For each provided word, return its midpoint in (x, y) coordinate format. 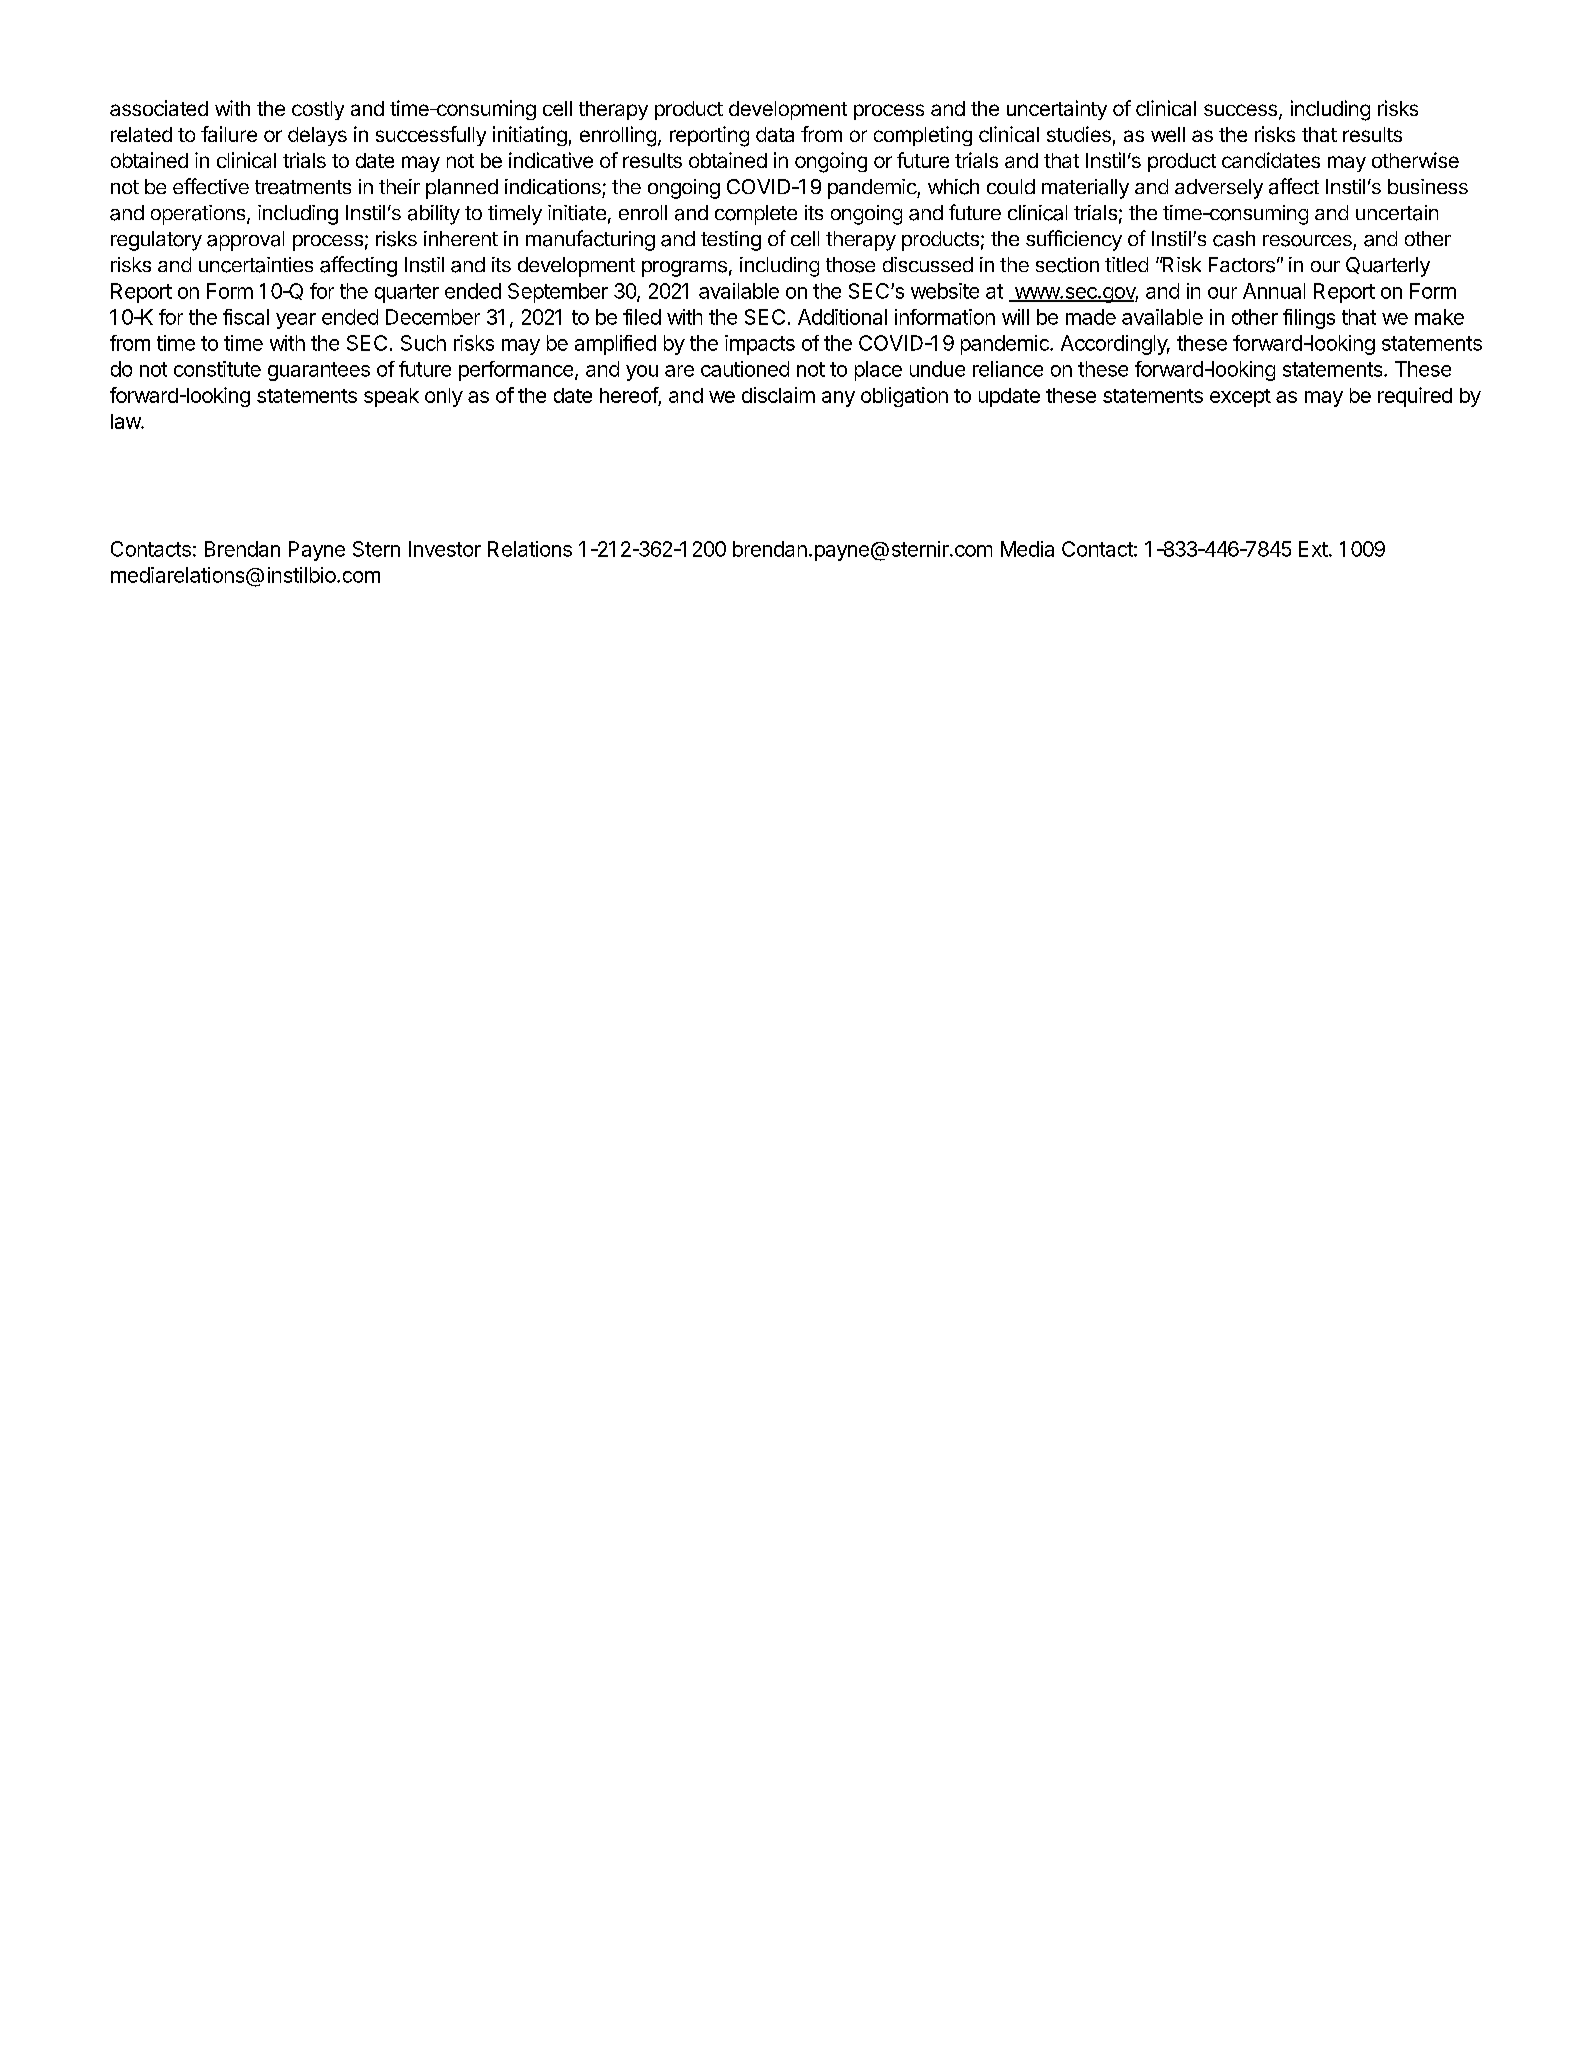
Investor (445, 549)
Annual (1274, 291)
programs (684, 269)
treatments (303, 187)
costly (318, 110)
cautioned (745, 369)
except (1240, 398)
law (126, 421)
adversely (1219, 189)
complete (756, 215)
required (1415, 397)
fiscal (246, 317)
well (1168, 134)
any (838, 399)
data (775, 134)
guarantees (319, 371)
